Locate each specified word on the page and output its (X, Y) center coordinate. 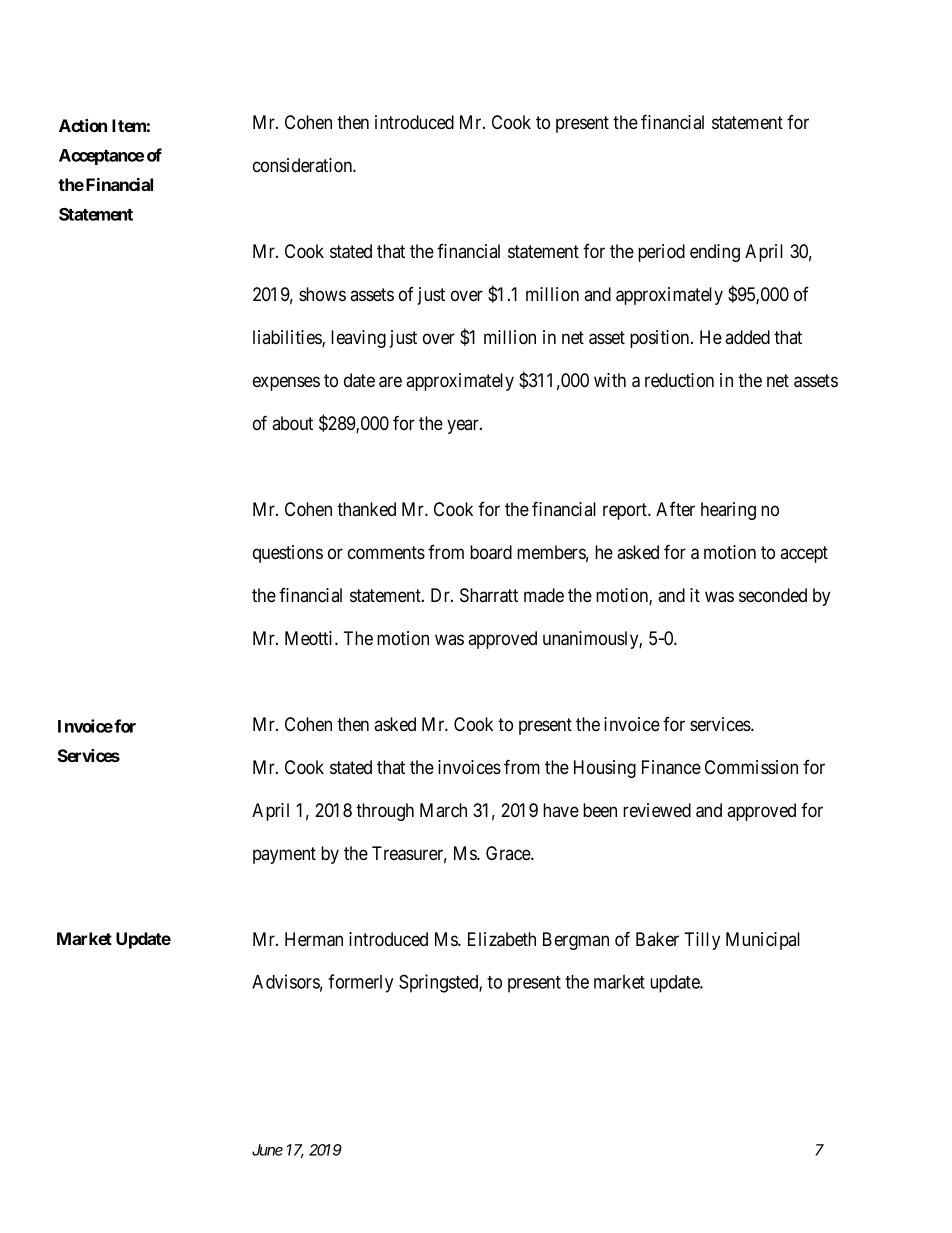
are (390, 382)
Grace (509, 853)
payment (284, 855)
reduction (679, 380)
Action (83, 125)
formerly (360, 983)
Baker (657, 939)
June (267, 1150)
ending (715, 253)
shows (322, 294)
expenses (286, 383)
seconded (773, 595)
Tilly (702, 941)
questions (288, 554)
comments (386, 553)
